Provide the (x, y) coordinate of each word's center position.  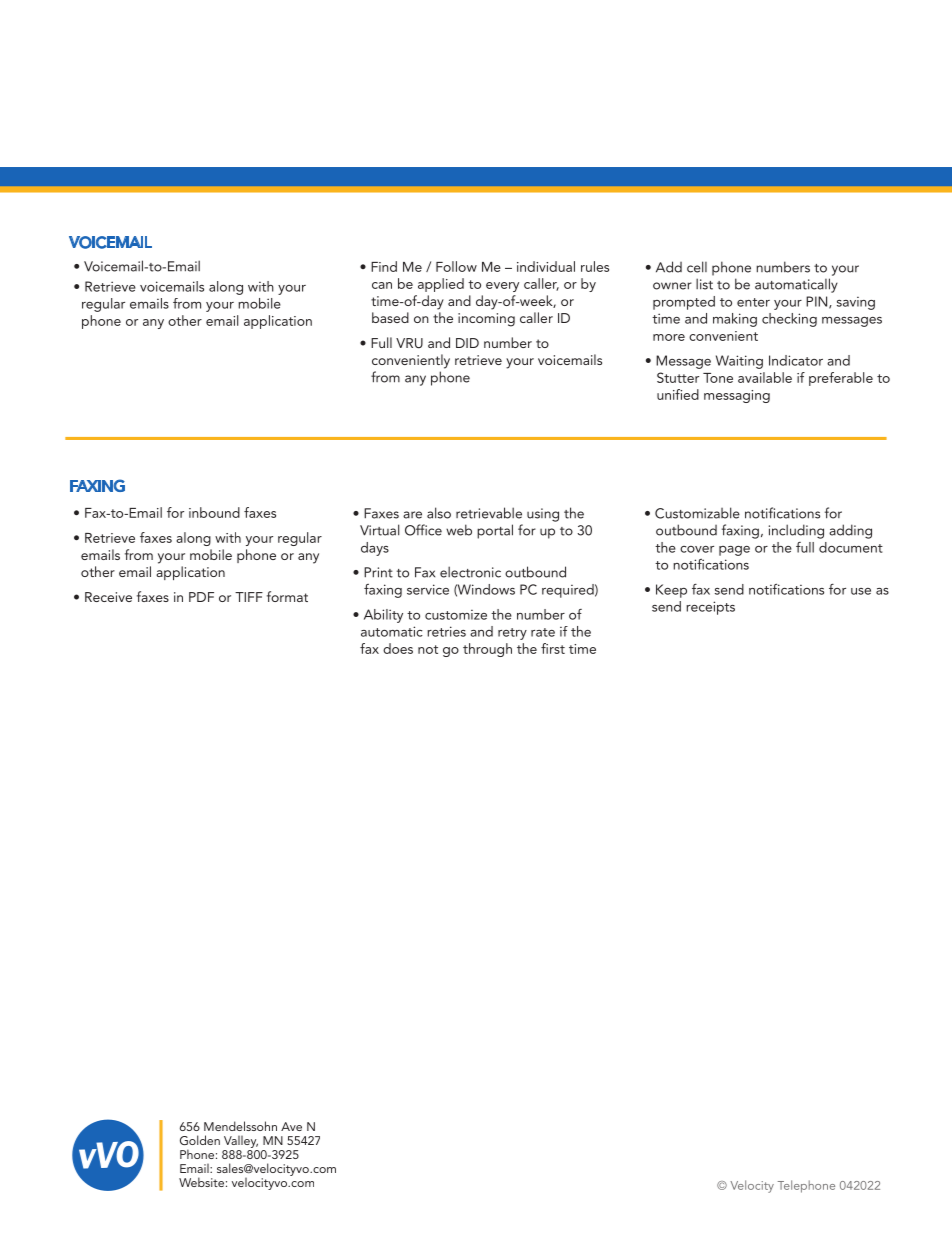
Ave (291, 1126)
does (398, 648)
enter (753, 302)
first (553, 648)
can (382, 285)
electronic (470, 572)
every (502, 287)
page (734, 551)
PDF (201, 597)
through (487, 650)
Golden (200, 1140)
